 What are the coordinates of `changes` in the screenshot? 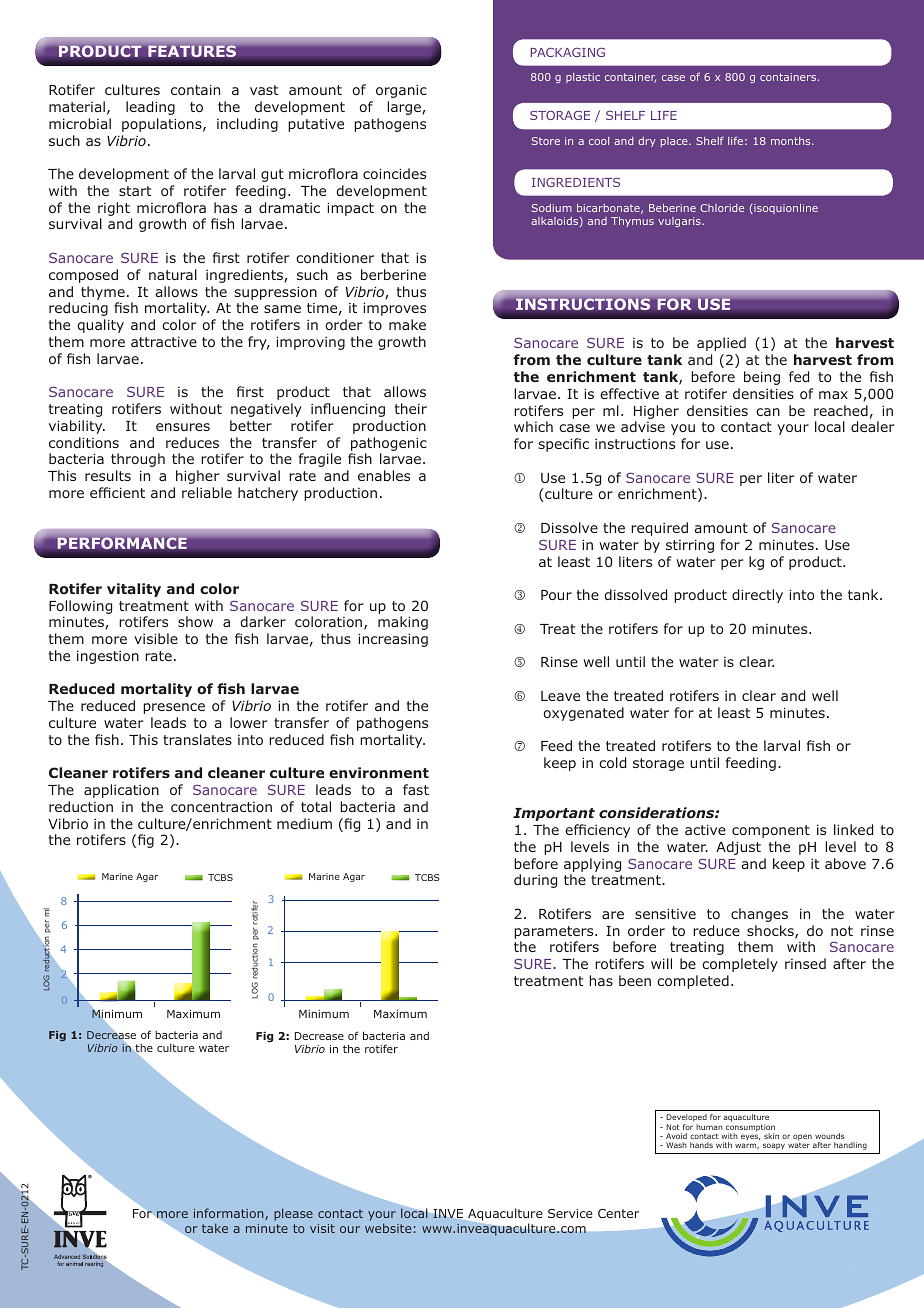 It's located at (759, 915).
